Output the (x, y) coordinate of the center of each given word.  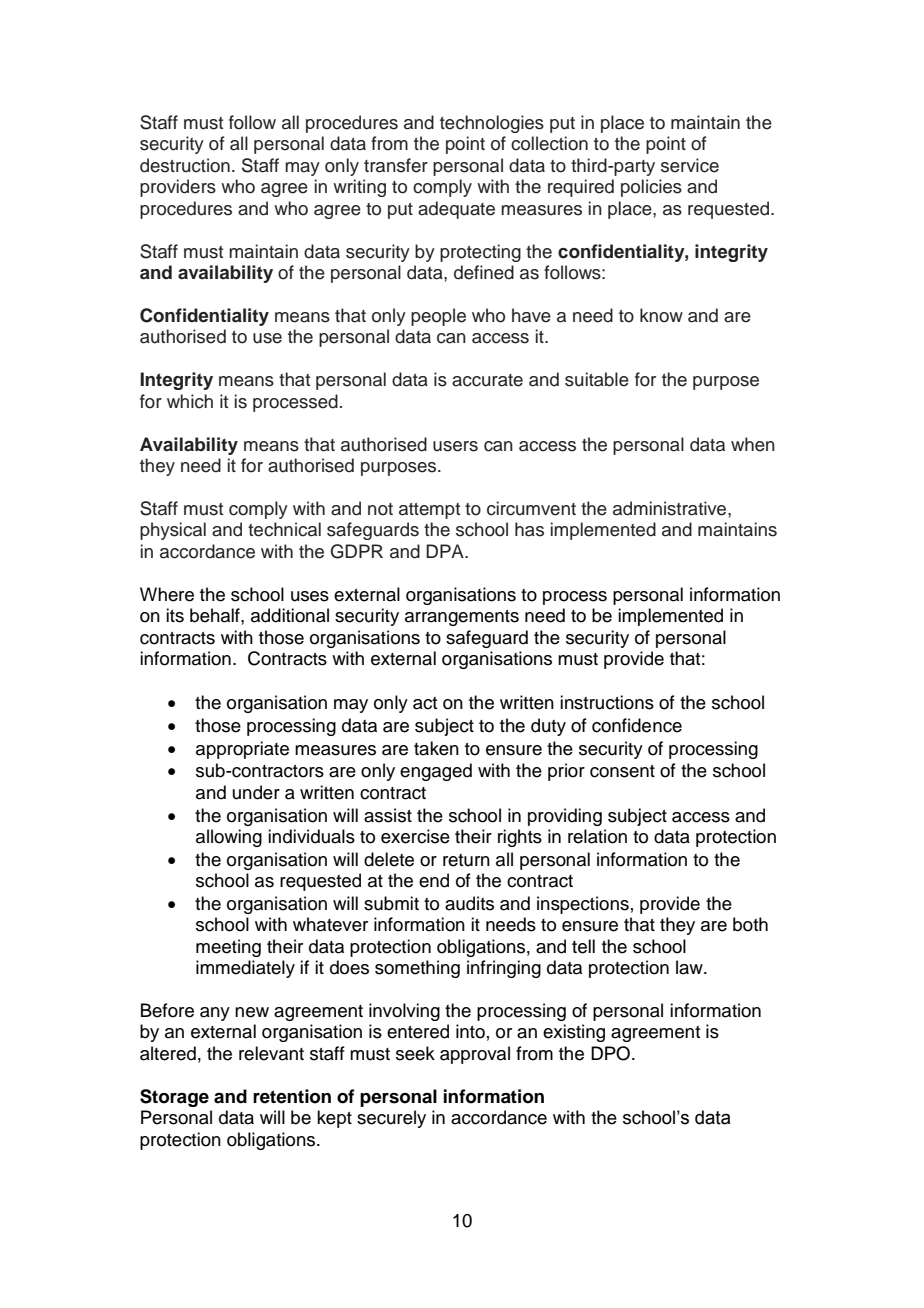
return (466, 860)
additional (290, 615)
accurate (487, 380)
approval (475, 1055)
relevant (271, 1053)
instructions (607, 702)
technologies (492, 124)
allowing (229, 838)
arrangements (462, 618)
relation (597, 836)
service (690, 165)
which (190, 401)
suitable (597, 379)
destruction (185, 165)
